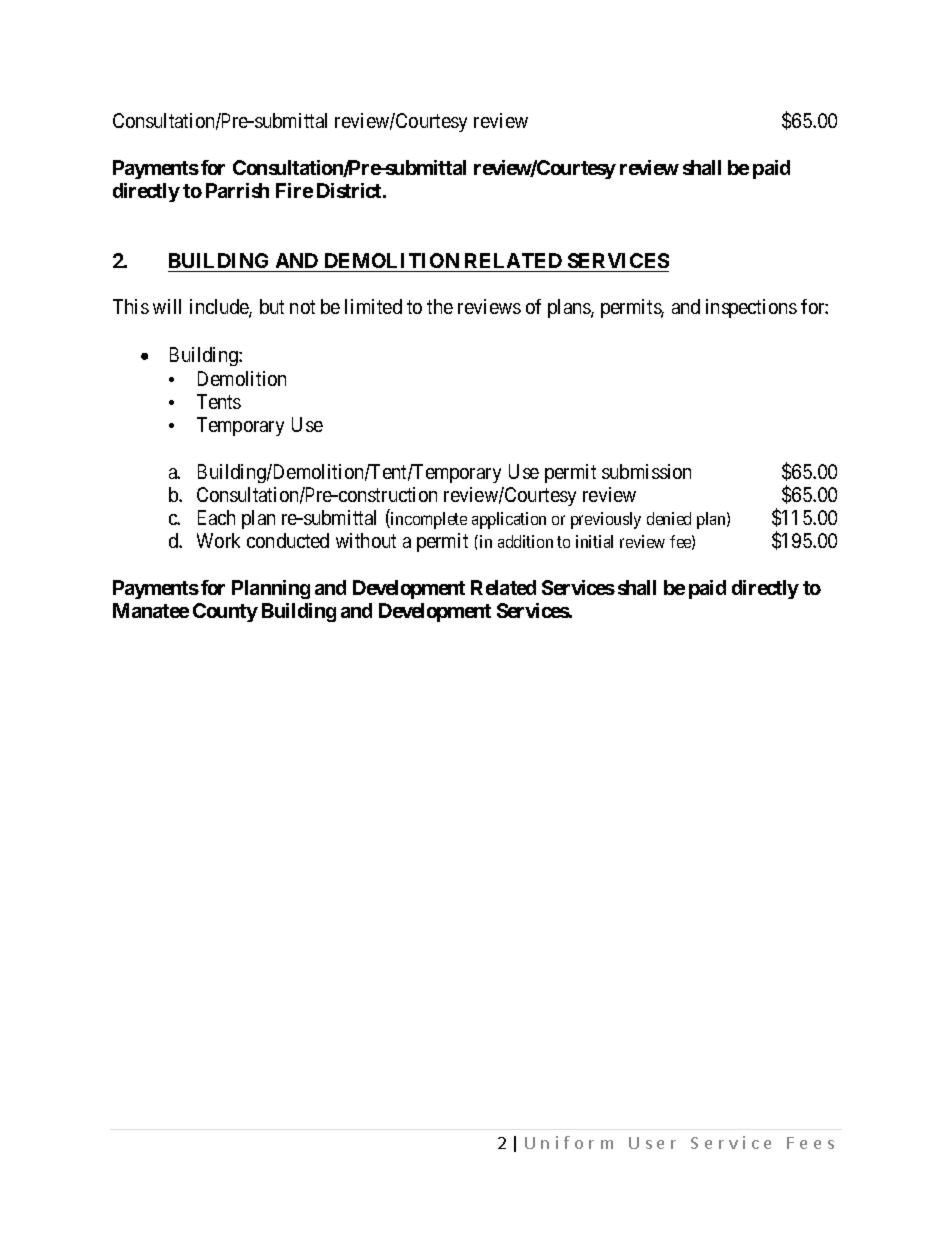 Image resolution: width=952 pixels, height=1233 pixels. What do you see at coordinates (509, 520) in the screenshot?
I see `application` at bounding box center [509, 520].
